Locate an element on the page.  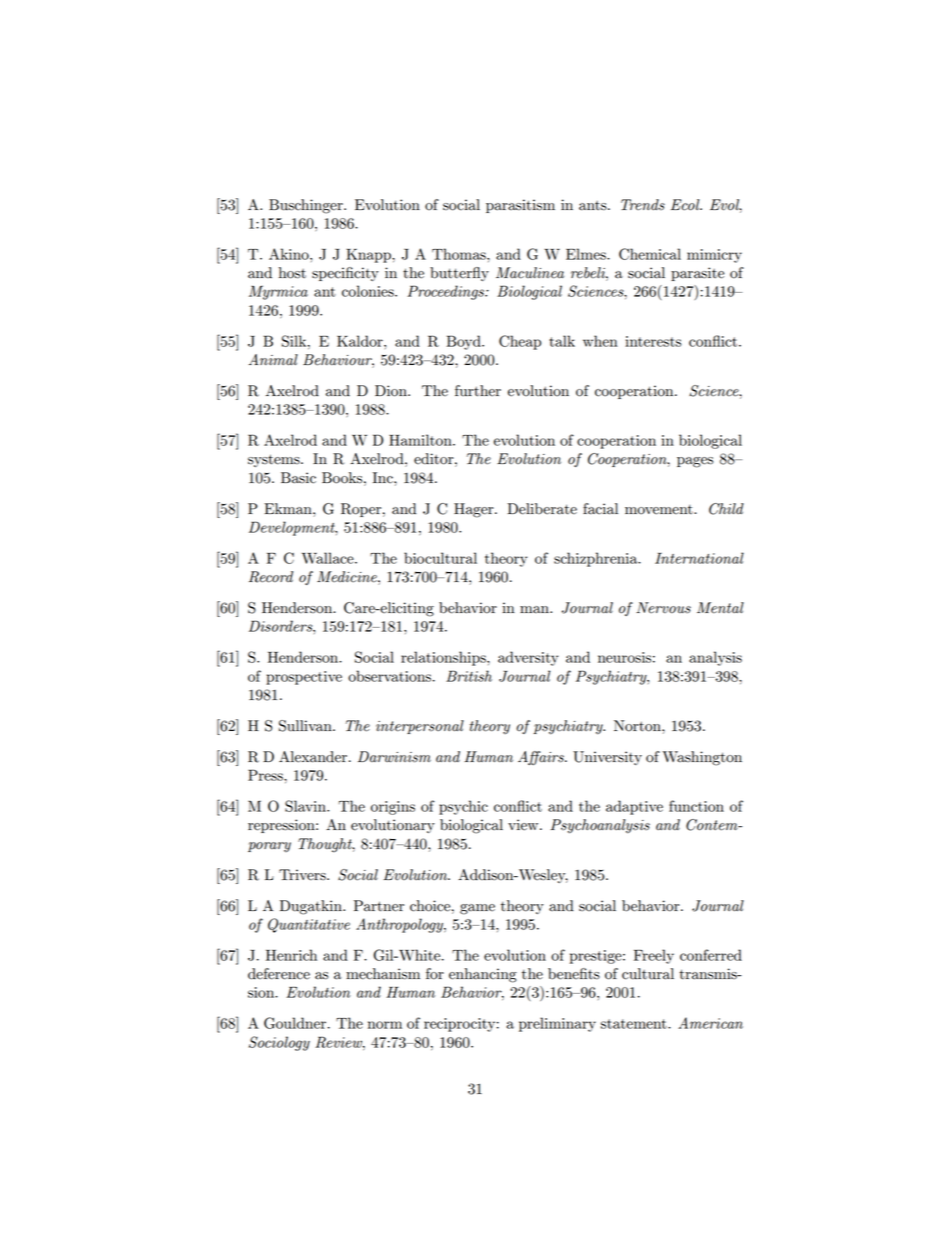
Deliberate is located at coordinates (542, 509).
